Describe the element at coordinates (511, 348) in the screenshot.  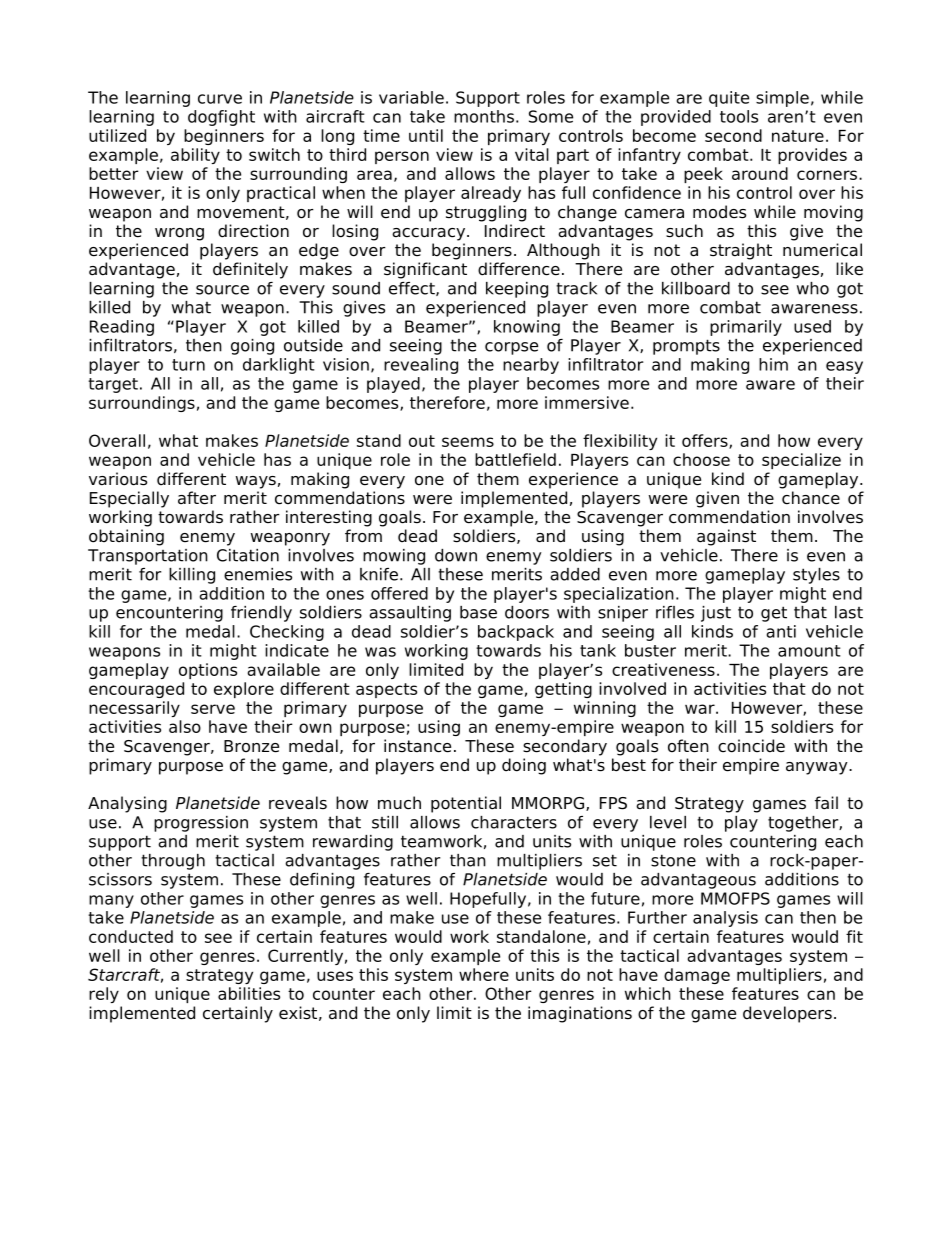
I see `corpse` at that location.
